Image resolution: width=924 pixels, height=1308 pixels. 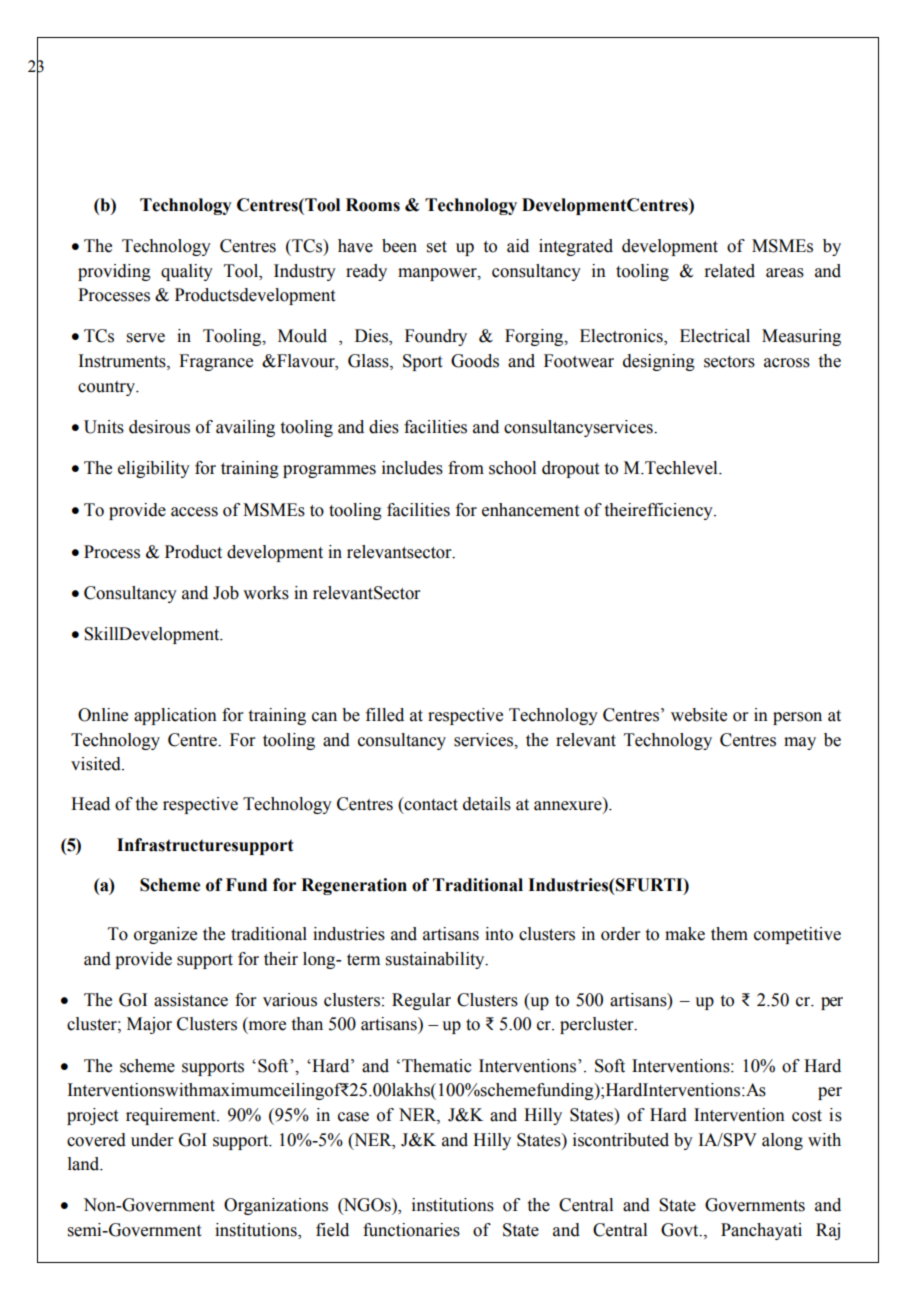 What do you see at coordinates (685, 934) in the page?
I see `make` at bounding box center [685, 934].
